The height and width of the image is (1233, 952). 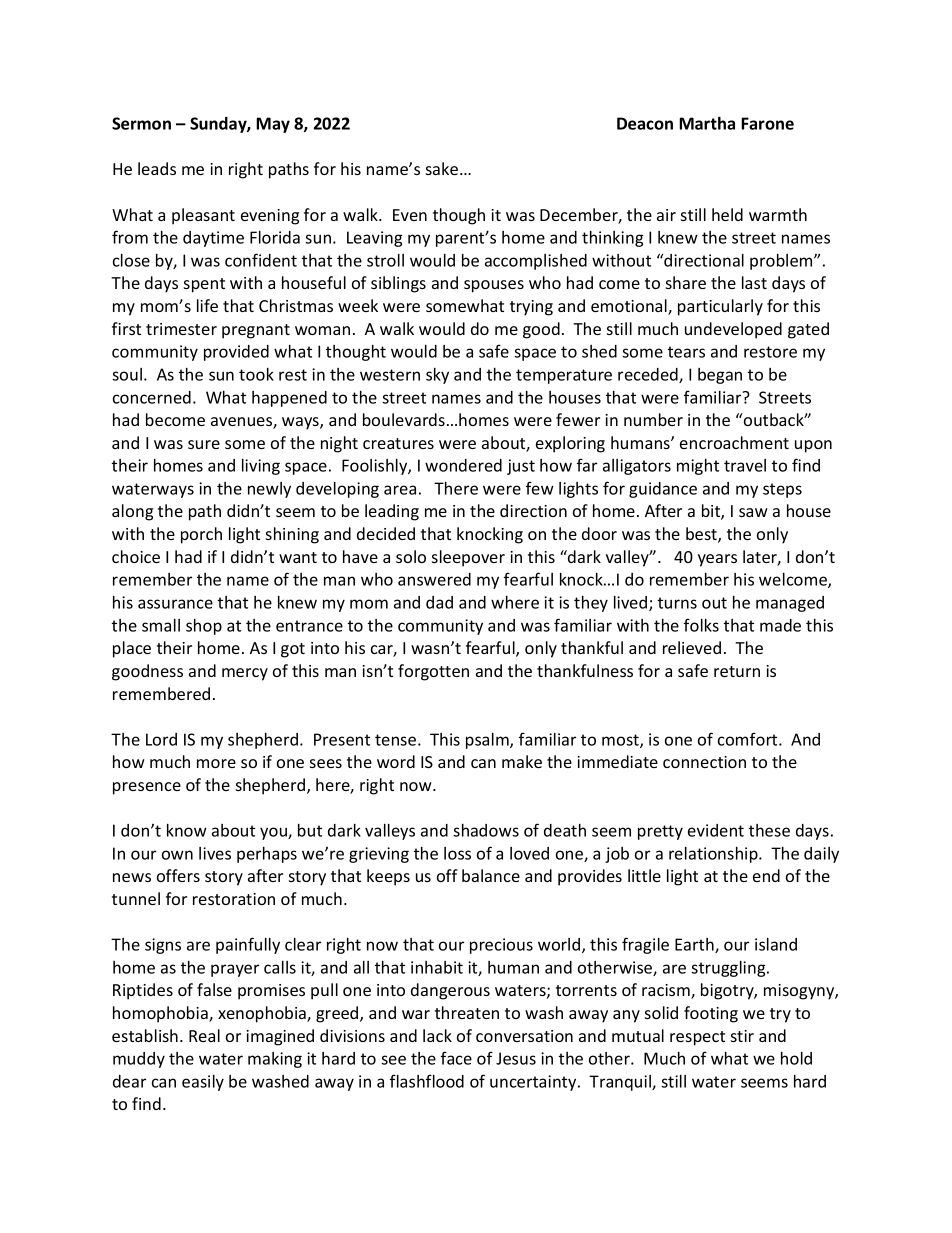 What do you see at coordinates (707, 123) in the image?
I see `Martha` at bounding box center [707, 123].
